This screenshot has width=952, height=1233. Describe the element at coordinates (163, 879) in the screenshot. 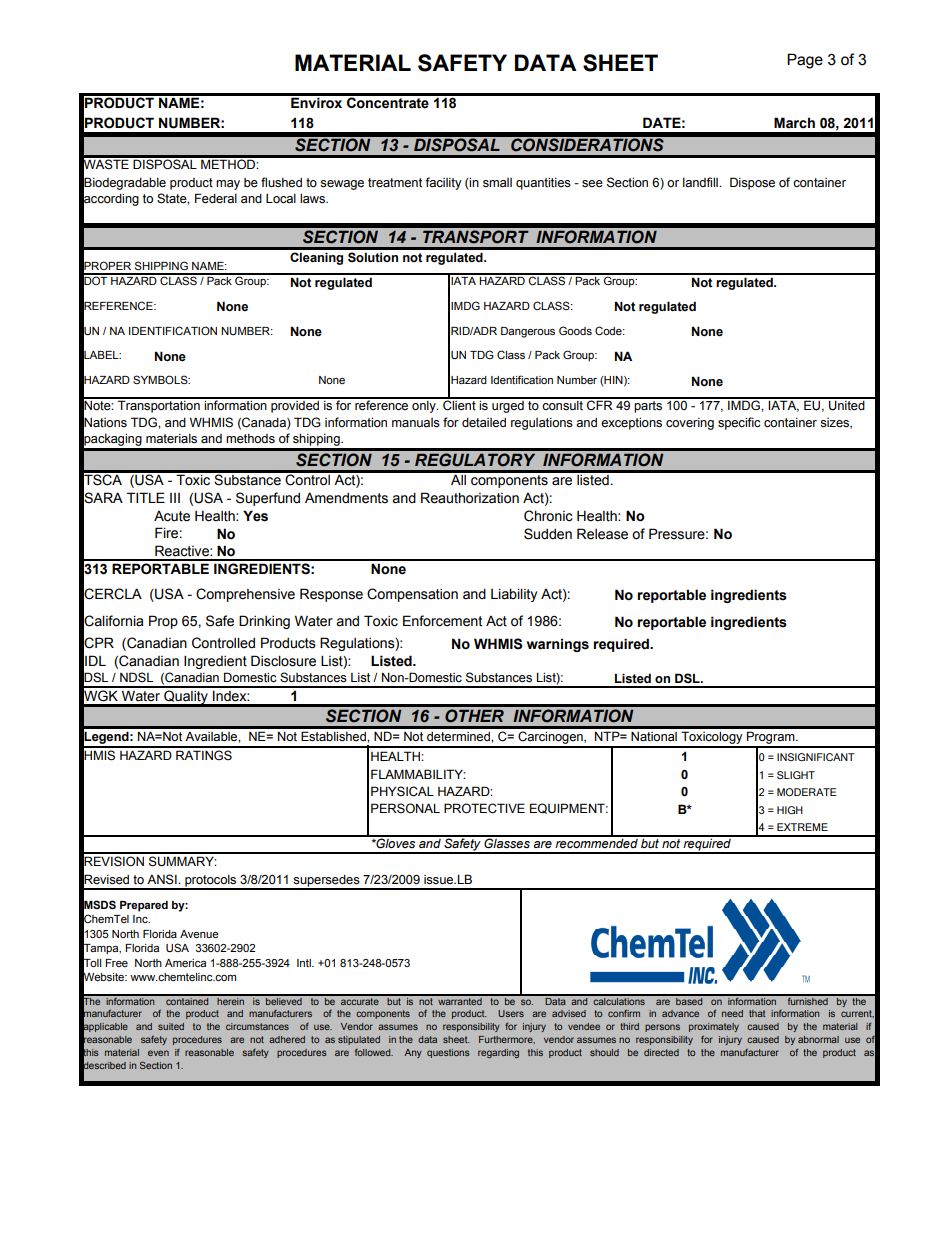

I see `ANSI` at that location.
